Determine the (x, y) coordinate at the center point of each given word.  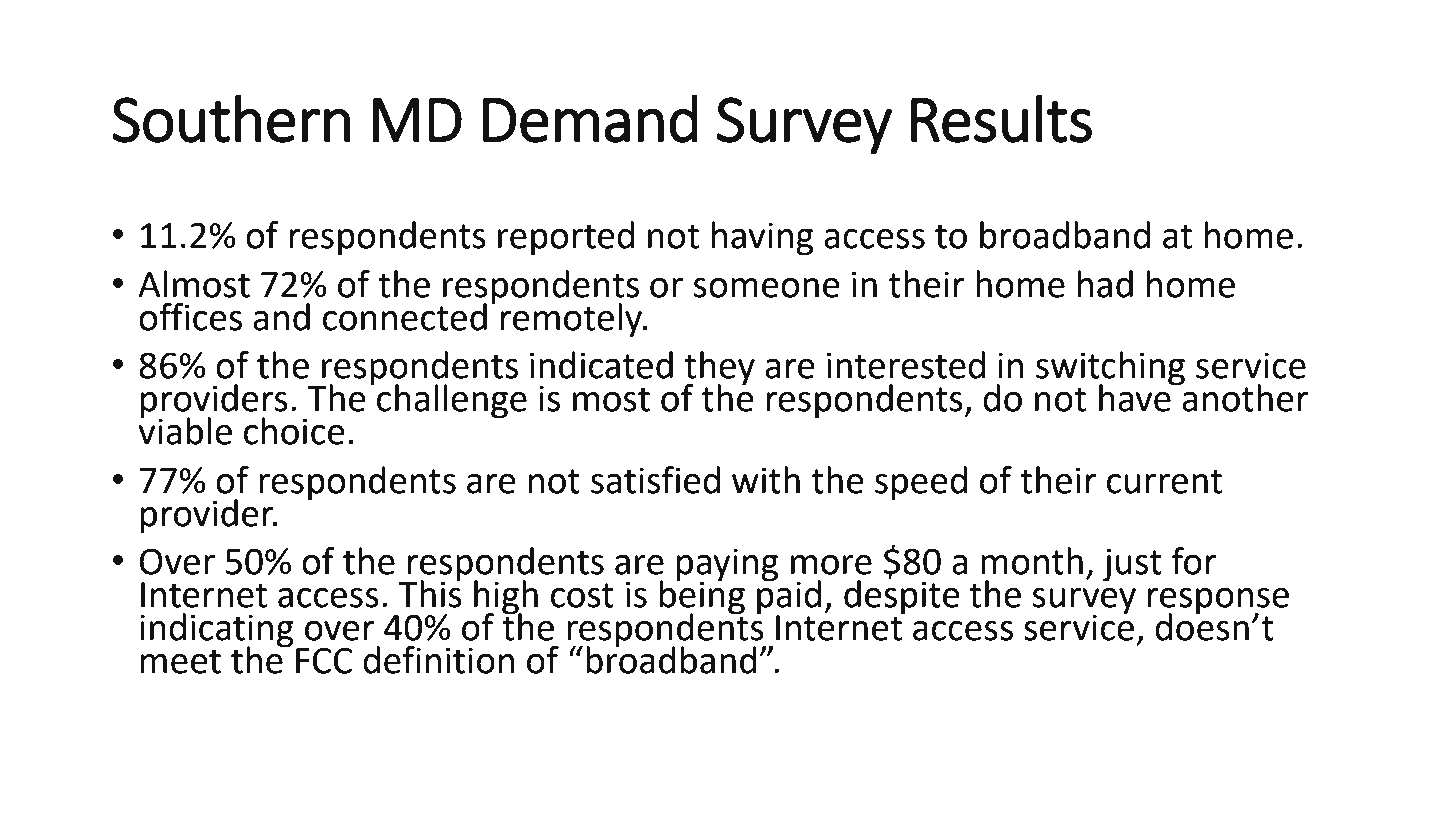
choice (294, 431)
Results (1001, 118)
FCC (324, 660)
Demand (590, 119)
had (1105, 284)
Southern (231, 118)
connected (405, 317)
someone (766, 288)
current (1164, 481)
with (766, 480)
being (702, 597)
